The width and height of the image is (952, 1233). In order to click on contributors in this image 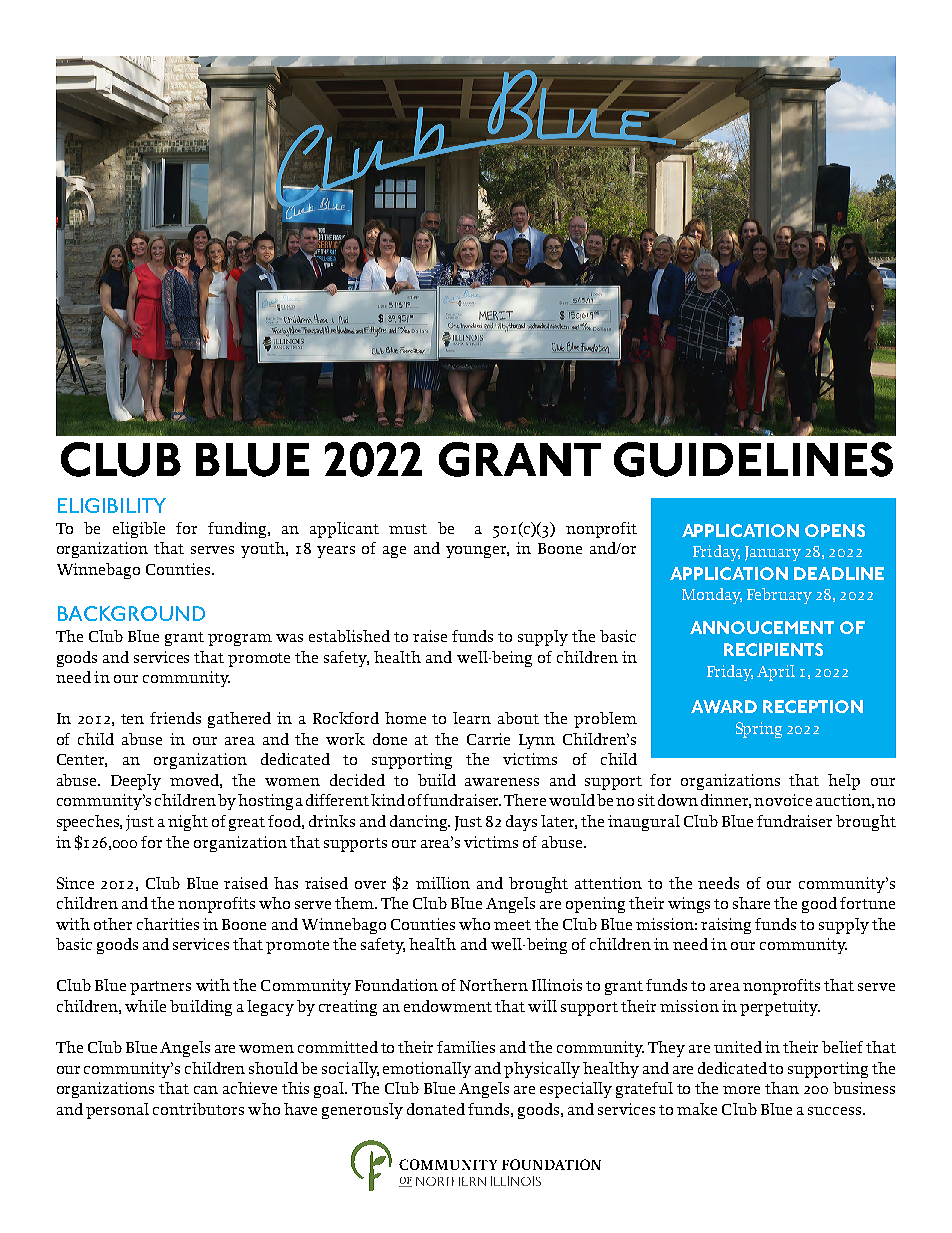, I will do `click(198, 1109)`.
